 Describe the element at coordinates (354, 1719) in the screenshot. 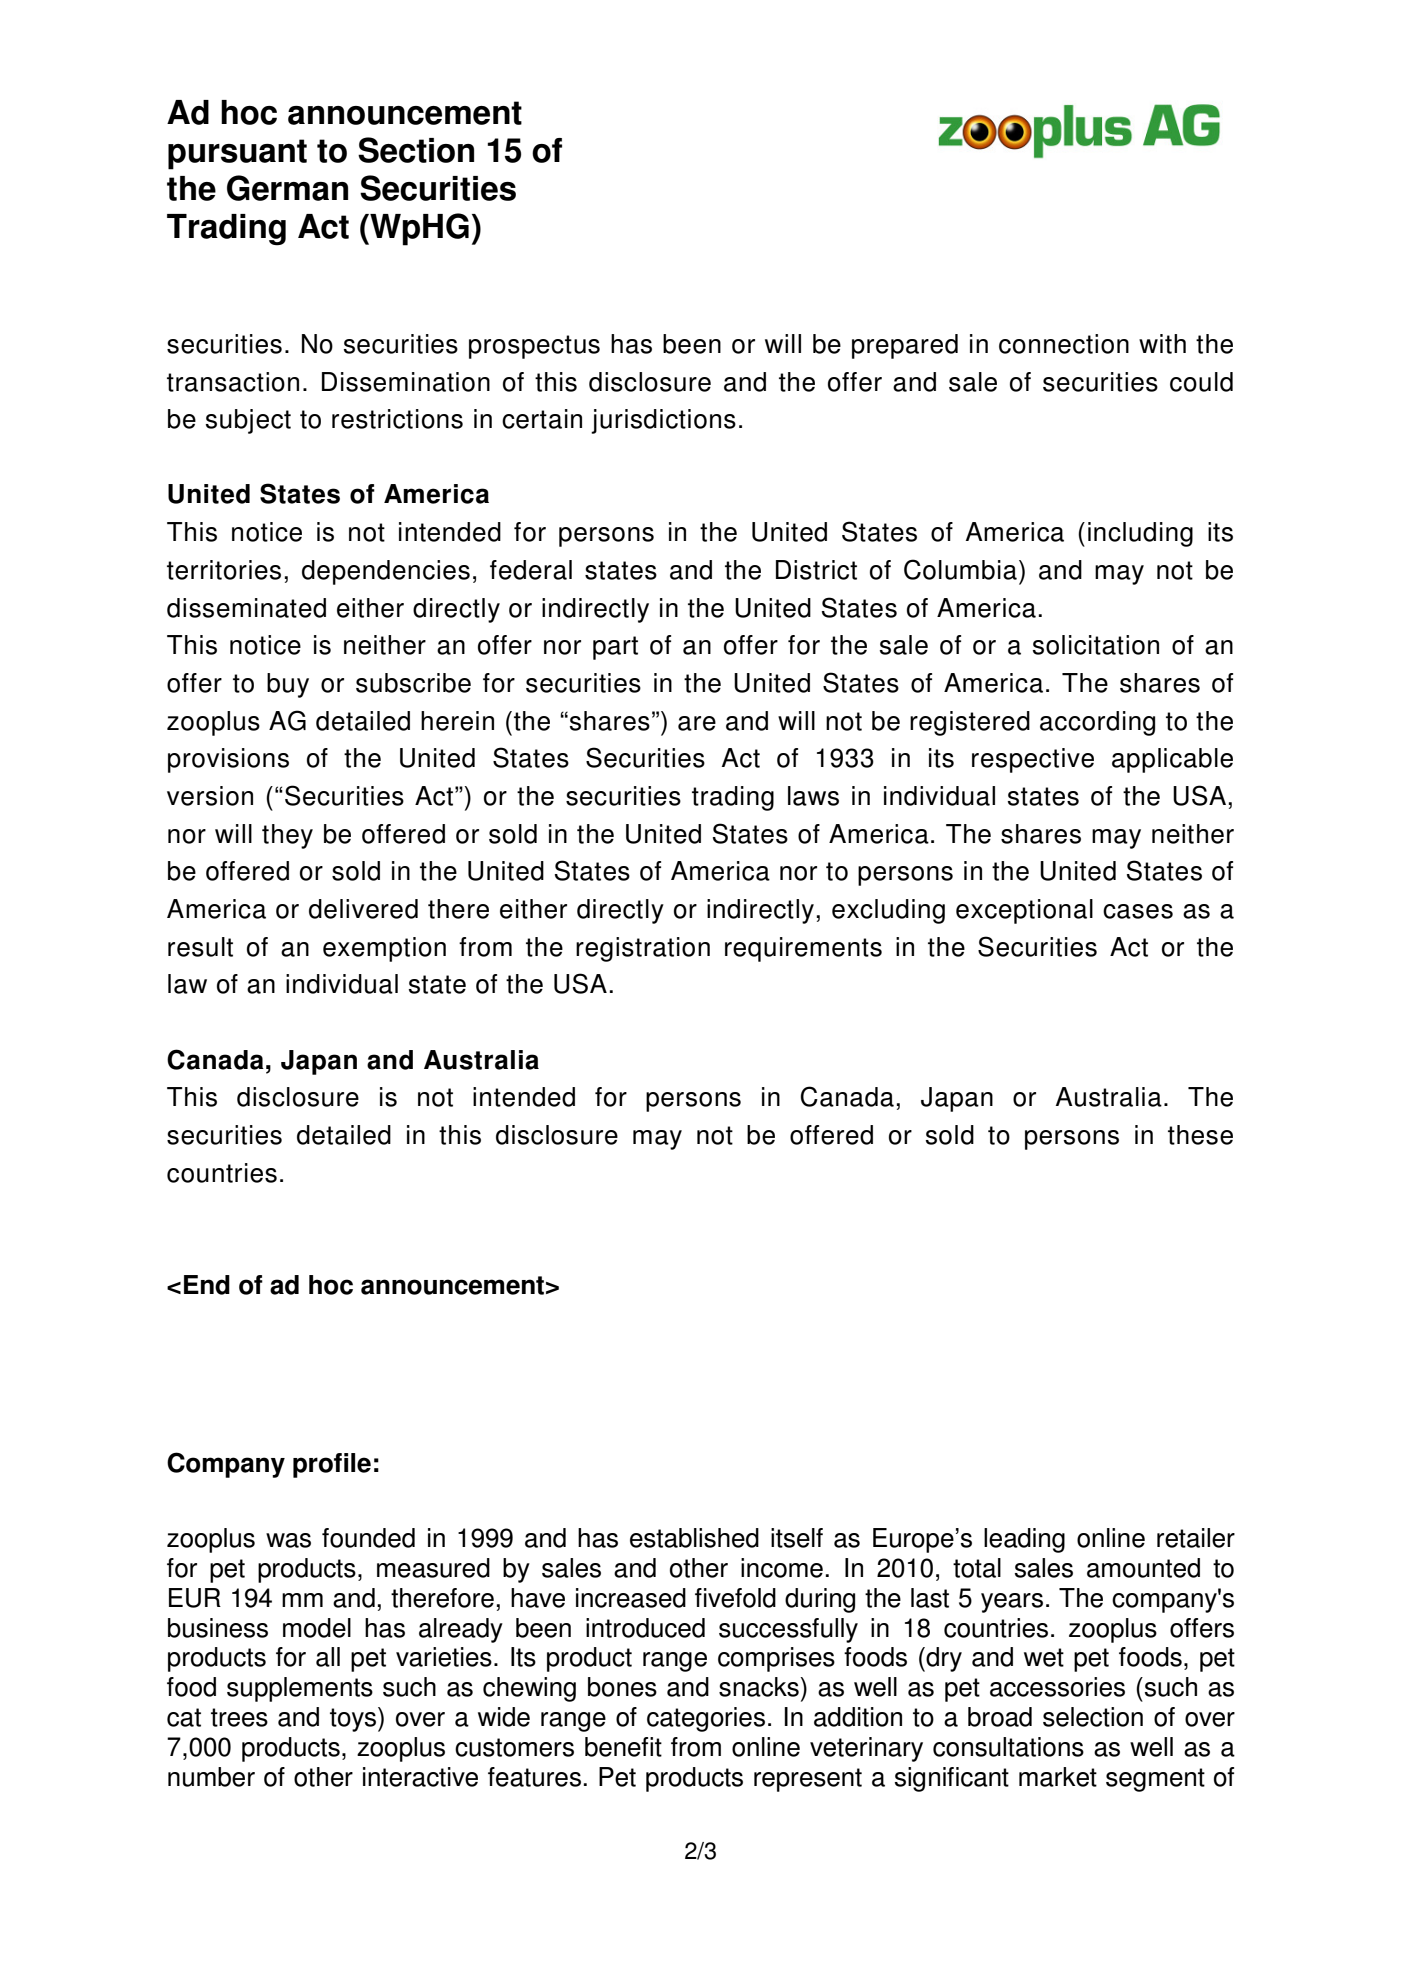

I see `toys` at that location.
